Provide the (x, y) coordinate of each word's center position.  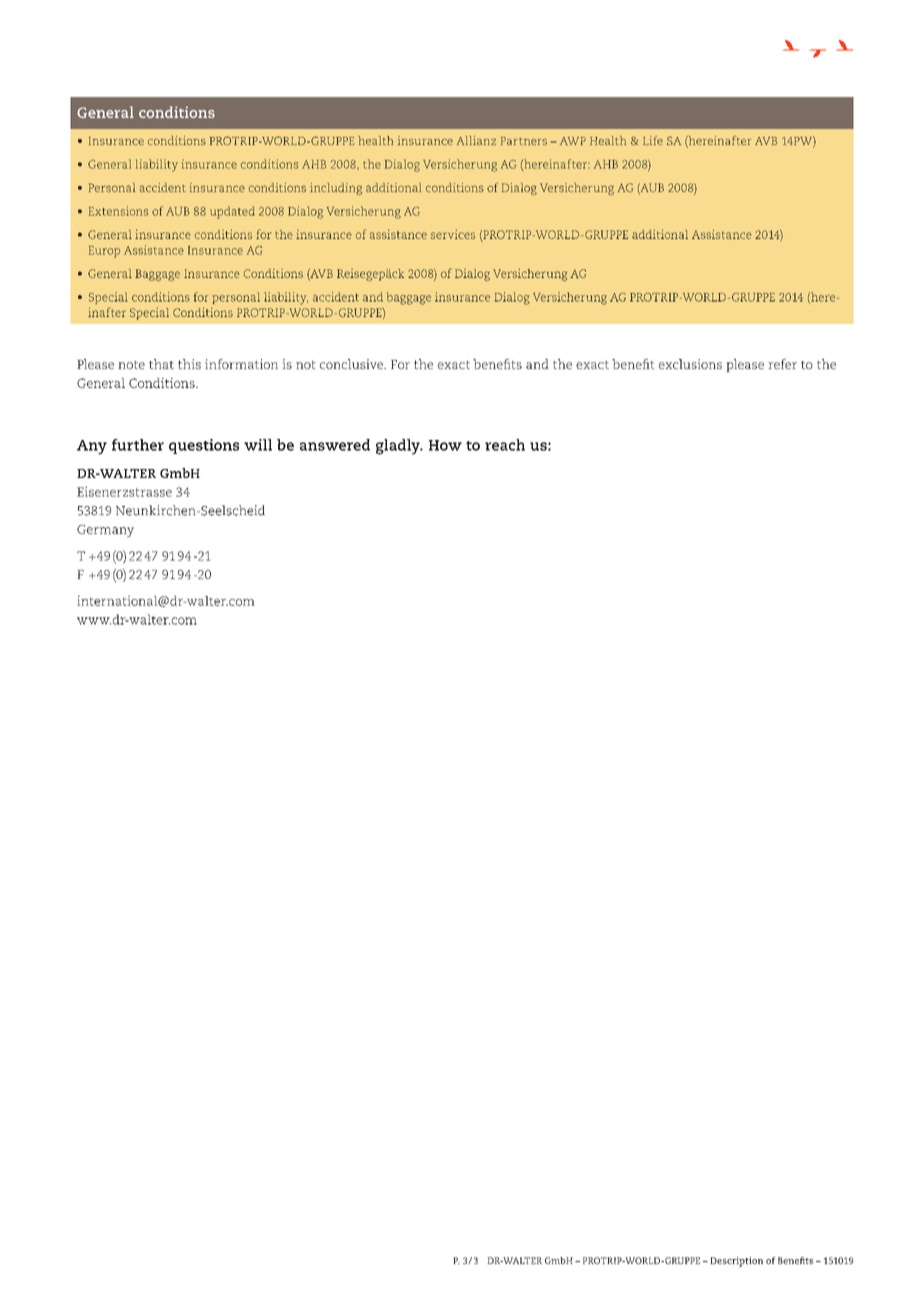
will (258, 445)
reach (505, 445)
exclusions (690, 364)
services (453, 234)
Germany (105, 531)
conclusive (353, 364)
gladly (399, 447)
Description (736, 1262)
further (138, 445)
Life (653, 140)
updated (232, 212)
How (445, 445)
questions (204, 446)
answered (335, 445)
